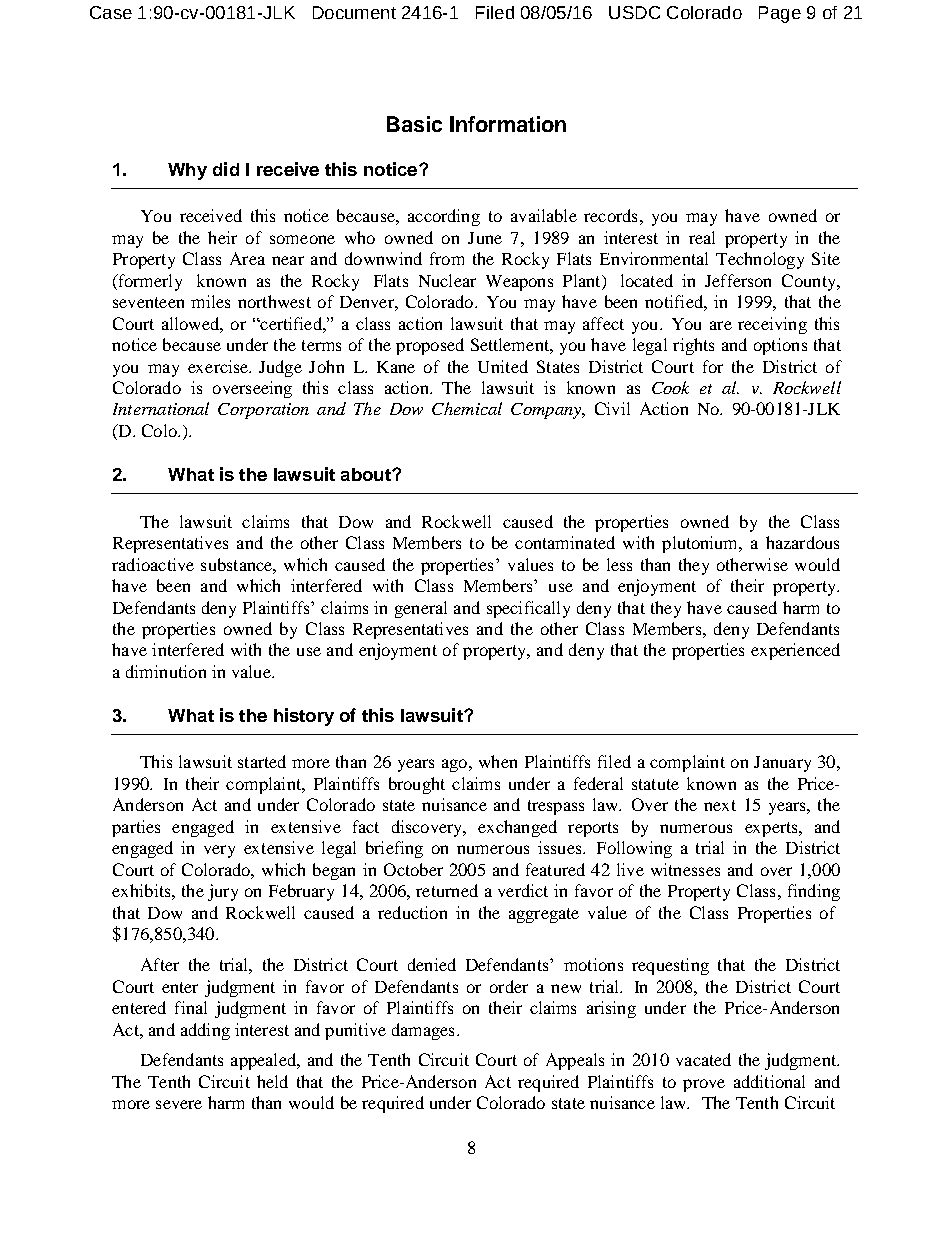  I want to click on Case, so click(111, 12).
